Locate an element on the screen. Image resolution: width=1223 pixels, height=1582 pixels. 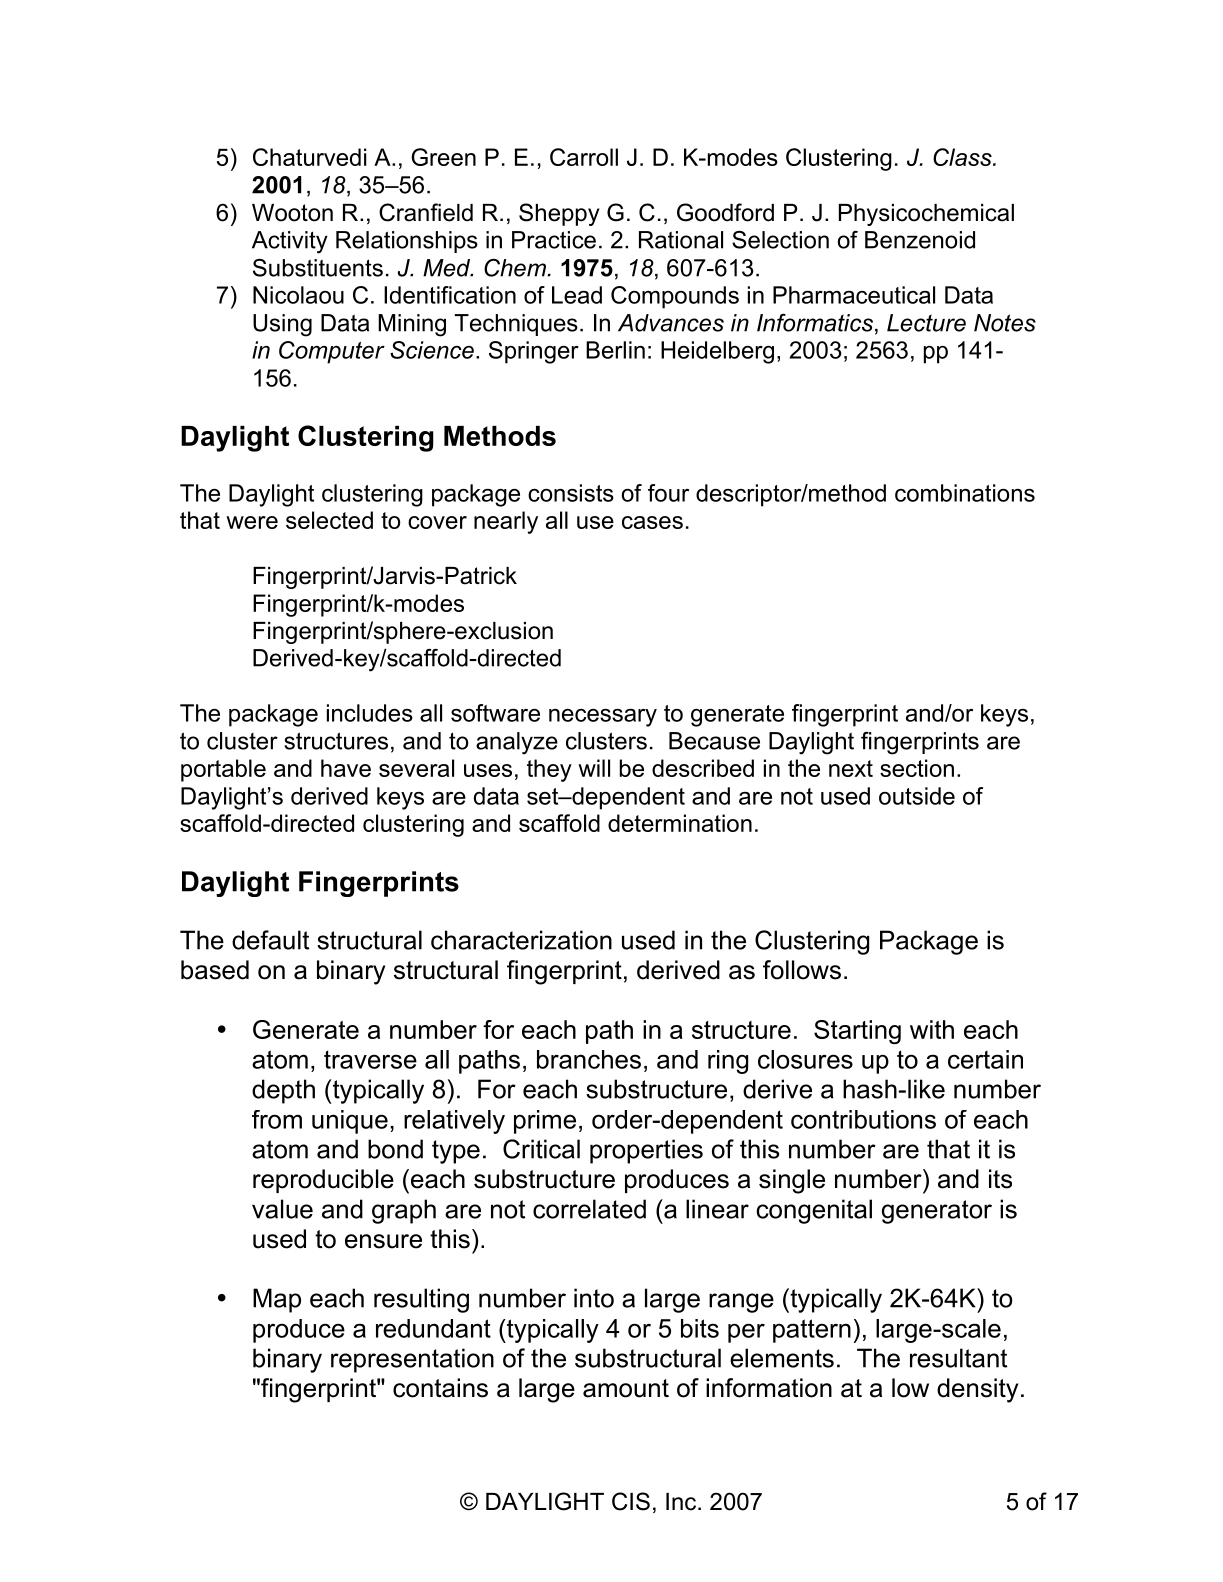
Class is located at coordinates (963, 157).
